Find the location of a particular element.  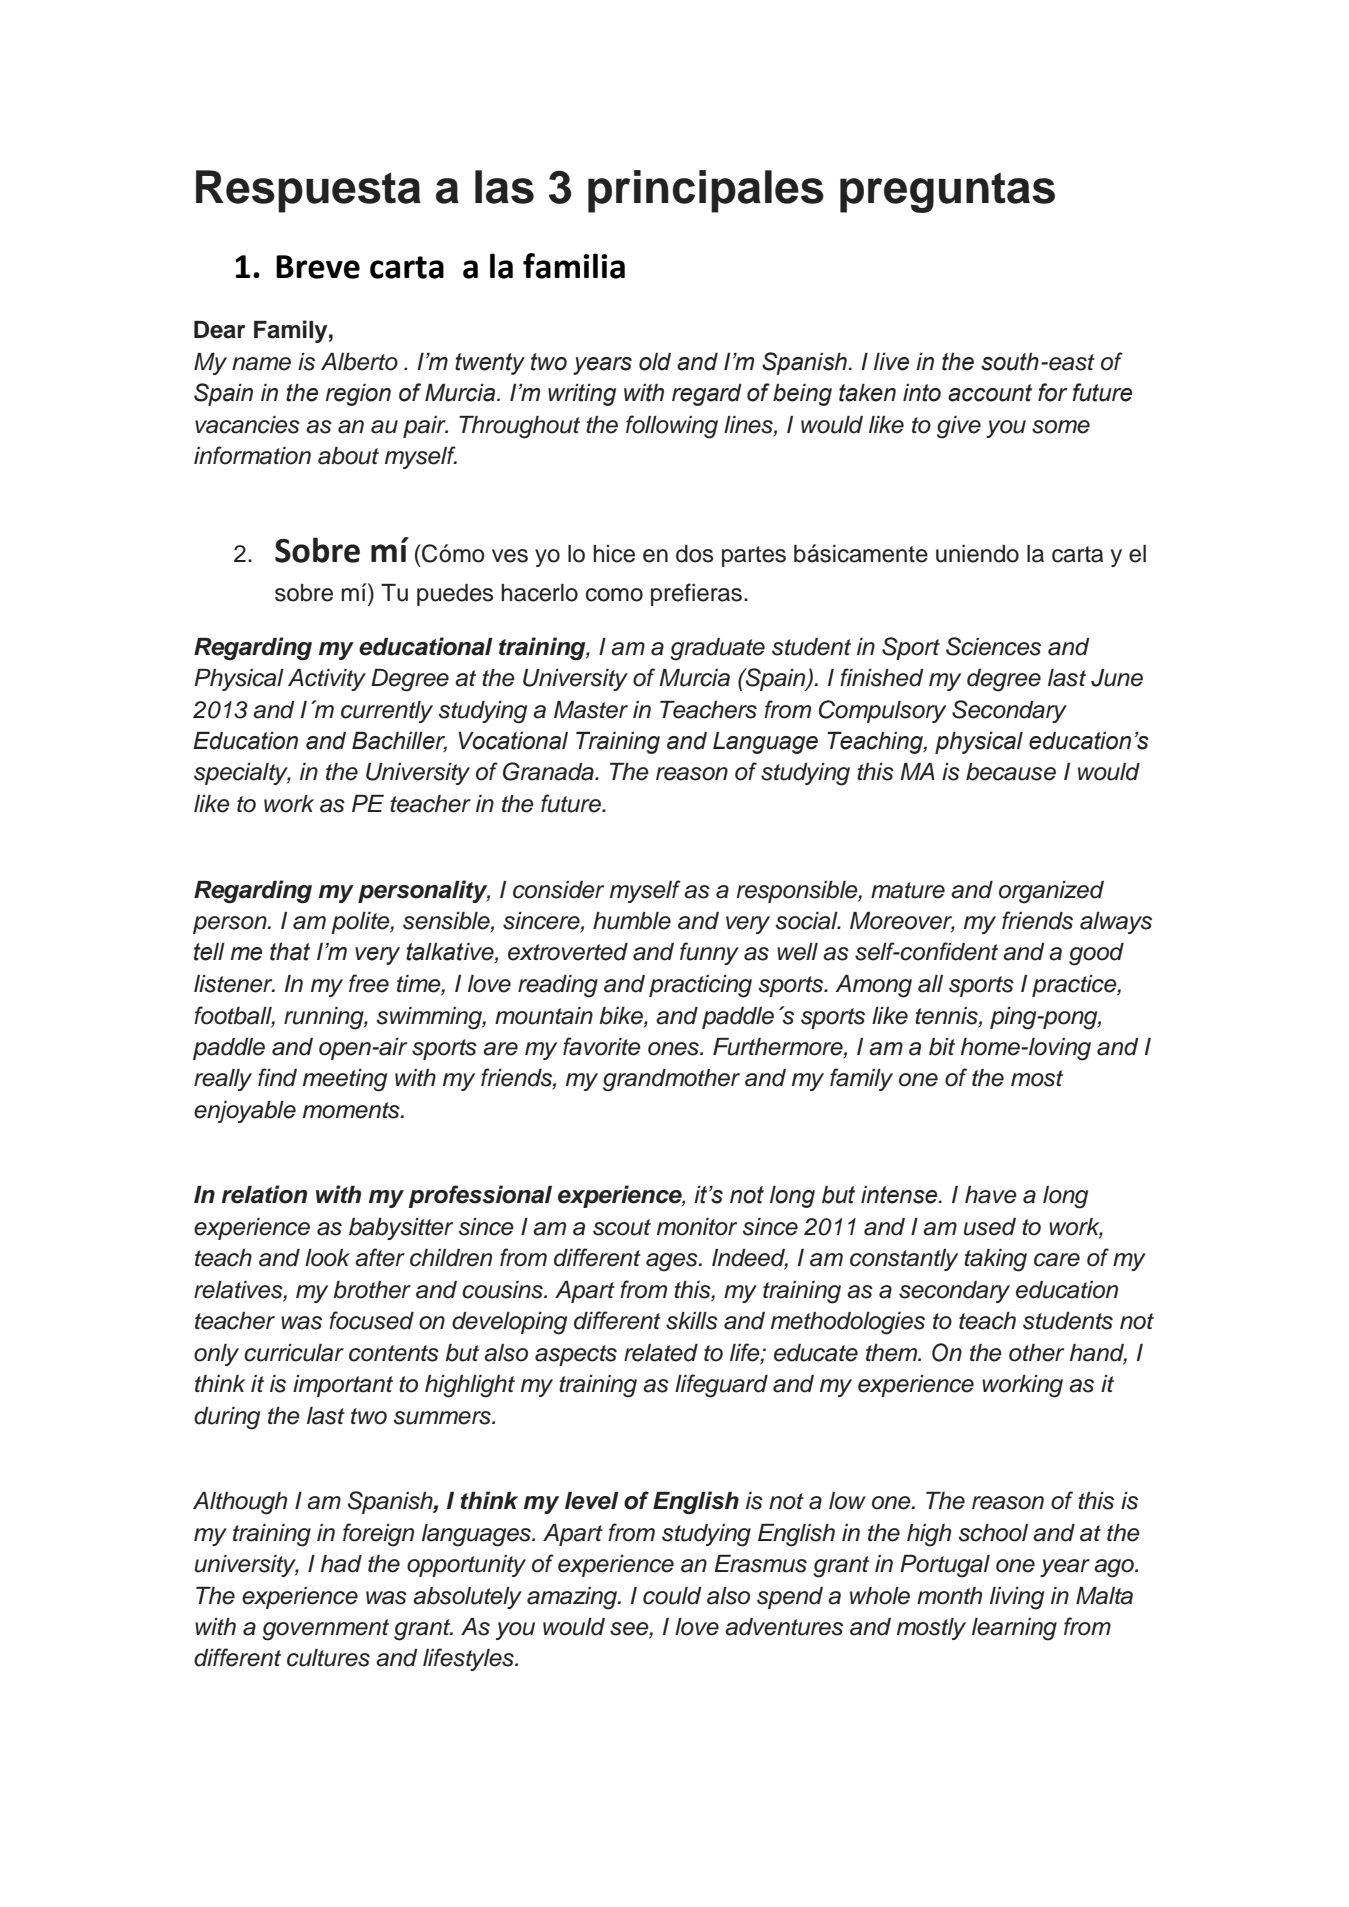

could is located at coordinates (672, 1596).
